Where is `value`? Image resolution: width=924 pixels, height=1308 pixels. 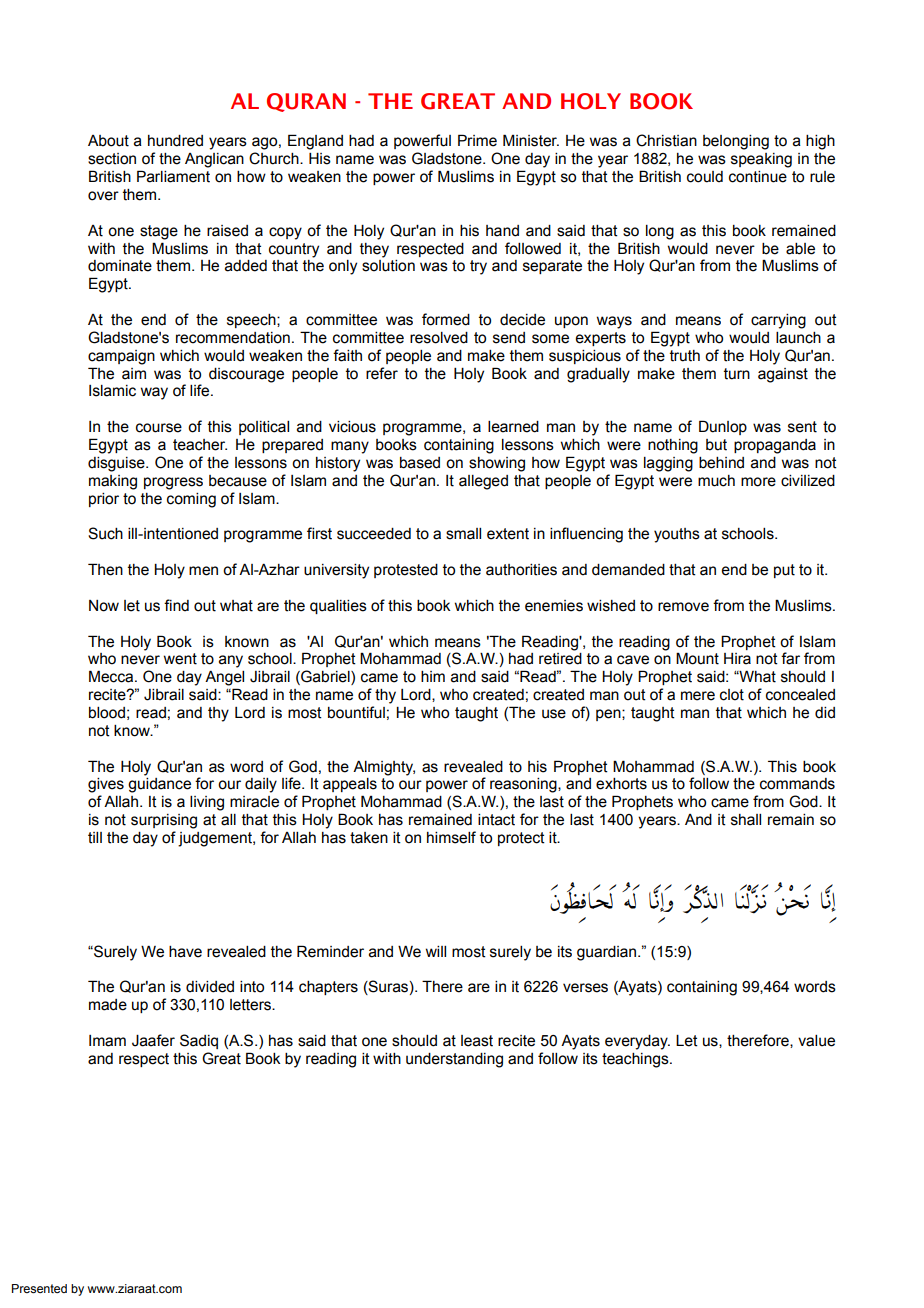 value is located at coordinates (816, 1041).
